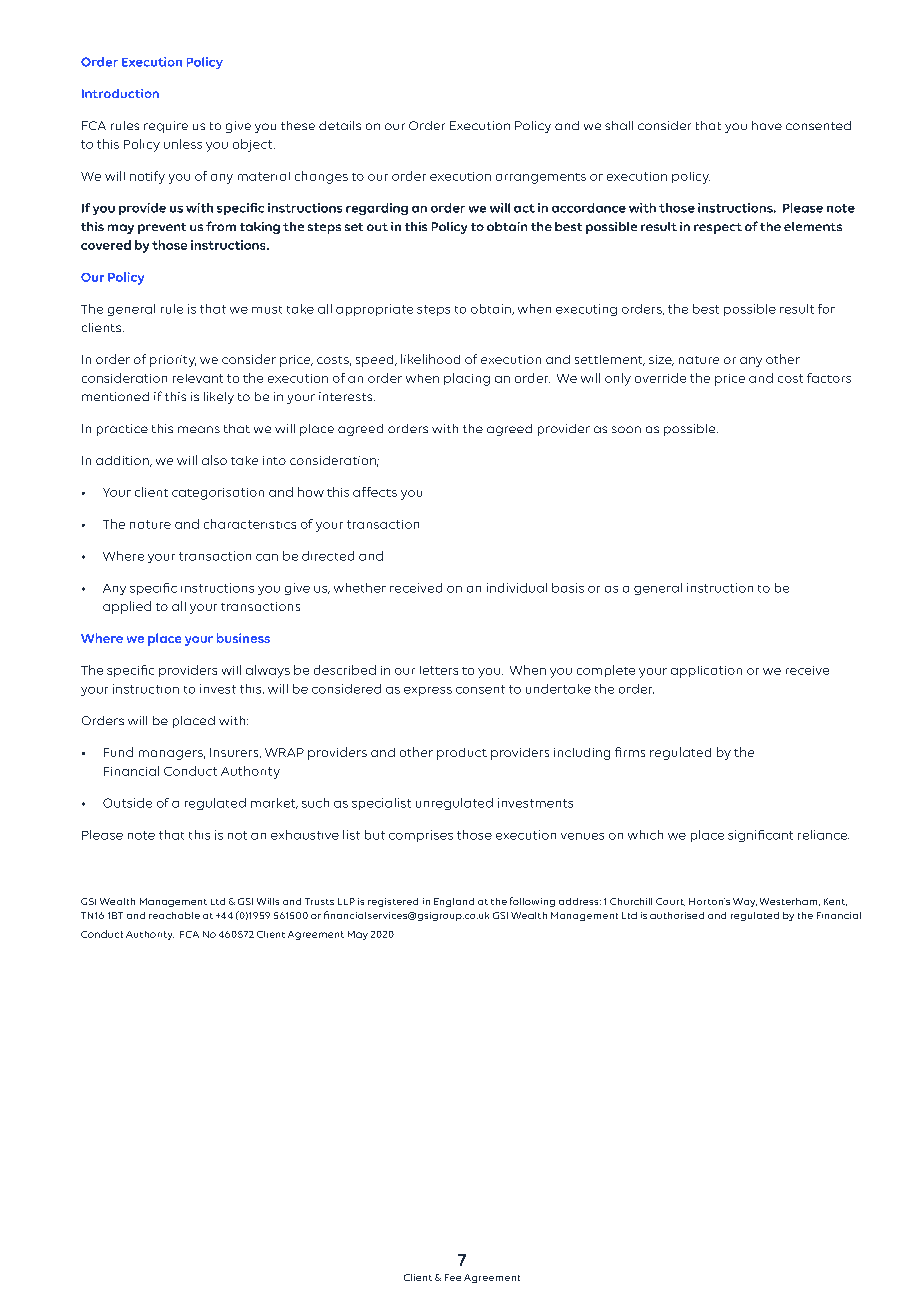  Describe the element at coordinates (453, 1277) in the screenshot. I see `Fee` at that location.
